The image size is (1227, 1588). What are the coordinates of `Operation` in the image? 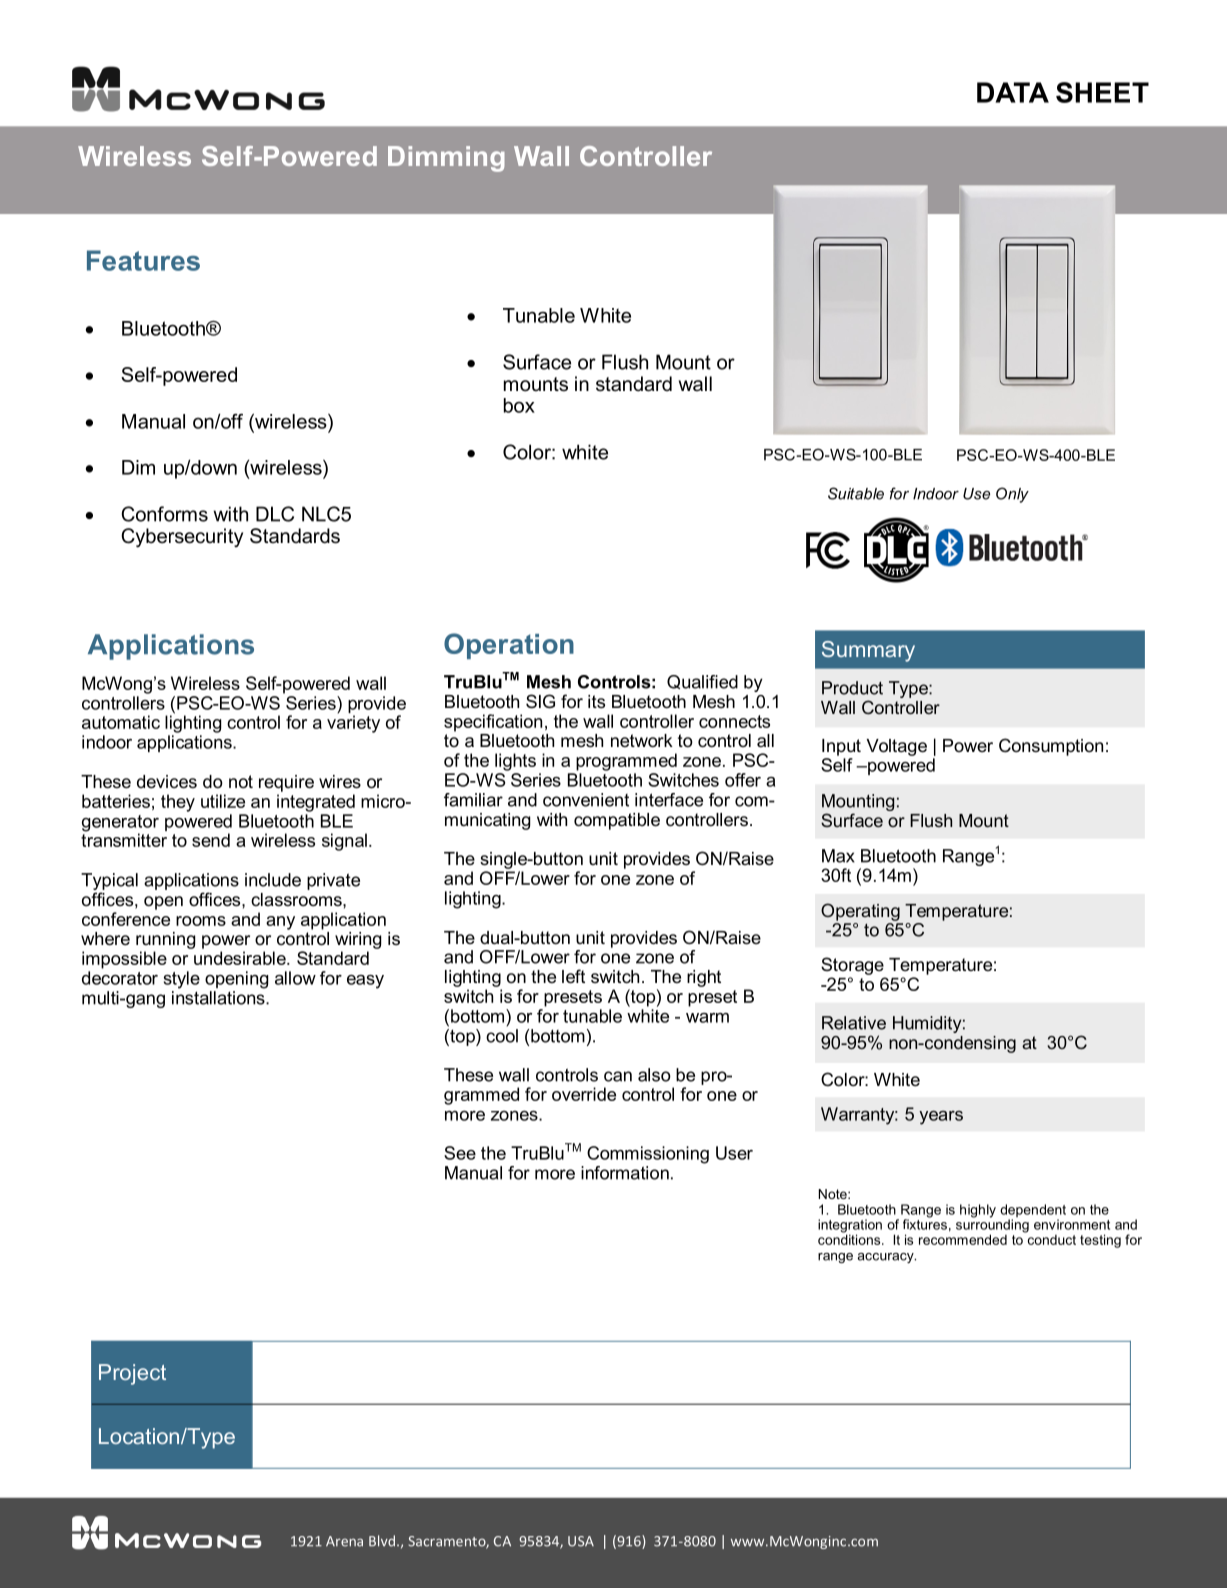 It's located at (509, 646).
